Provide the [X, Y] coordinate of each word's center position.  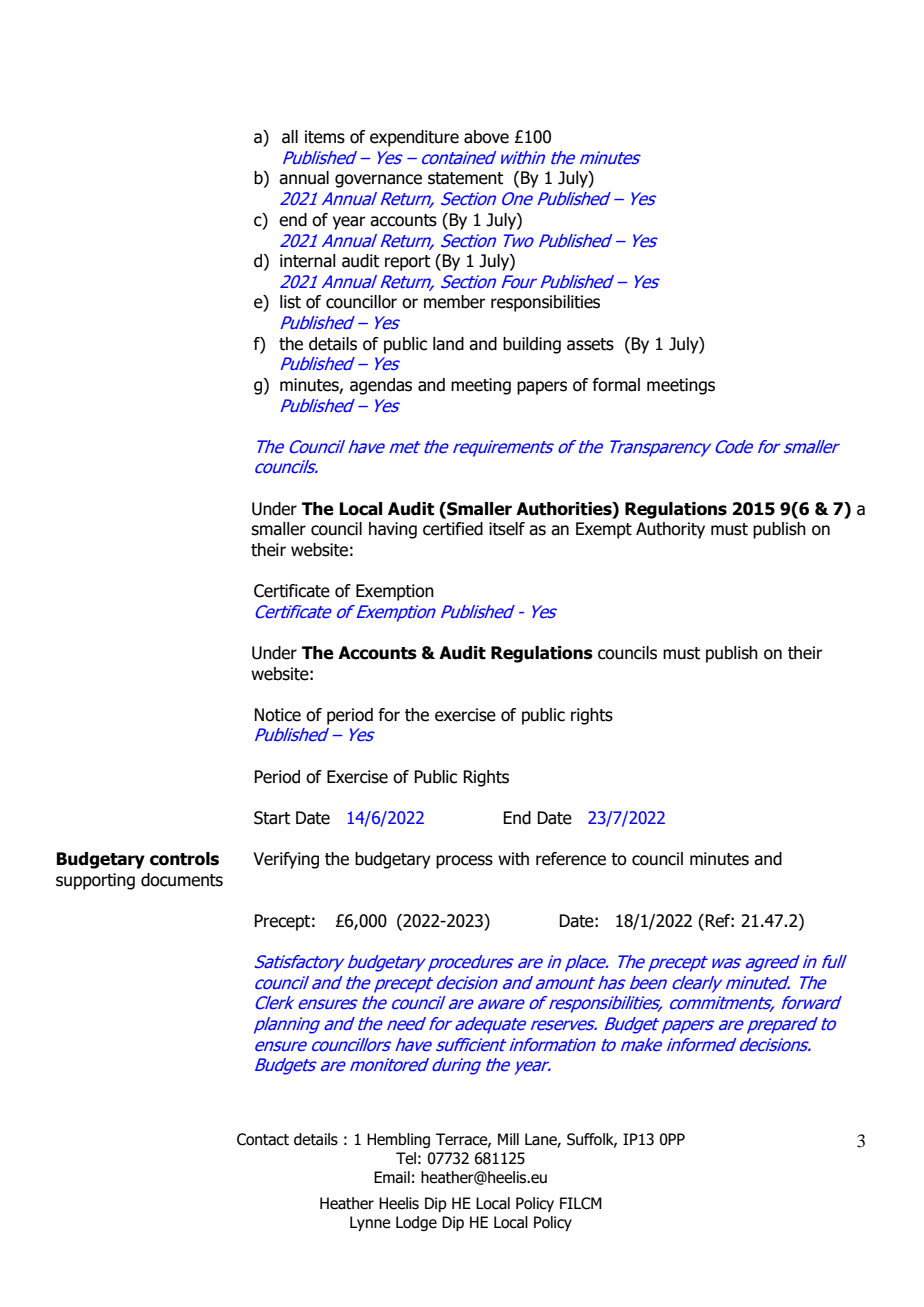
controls [184, 859]
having [393, 530]
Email [392, 1177]
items [325, 137]
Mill [508, 1139]
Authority [670, 530]
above [486, 137]
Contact [263, 1139]
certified [453, 529]
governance [378, 181]
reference [571, 859]
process [464, 862]
